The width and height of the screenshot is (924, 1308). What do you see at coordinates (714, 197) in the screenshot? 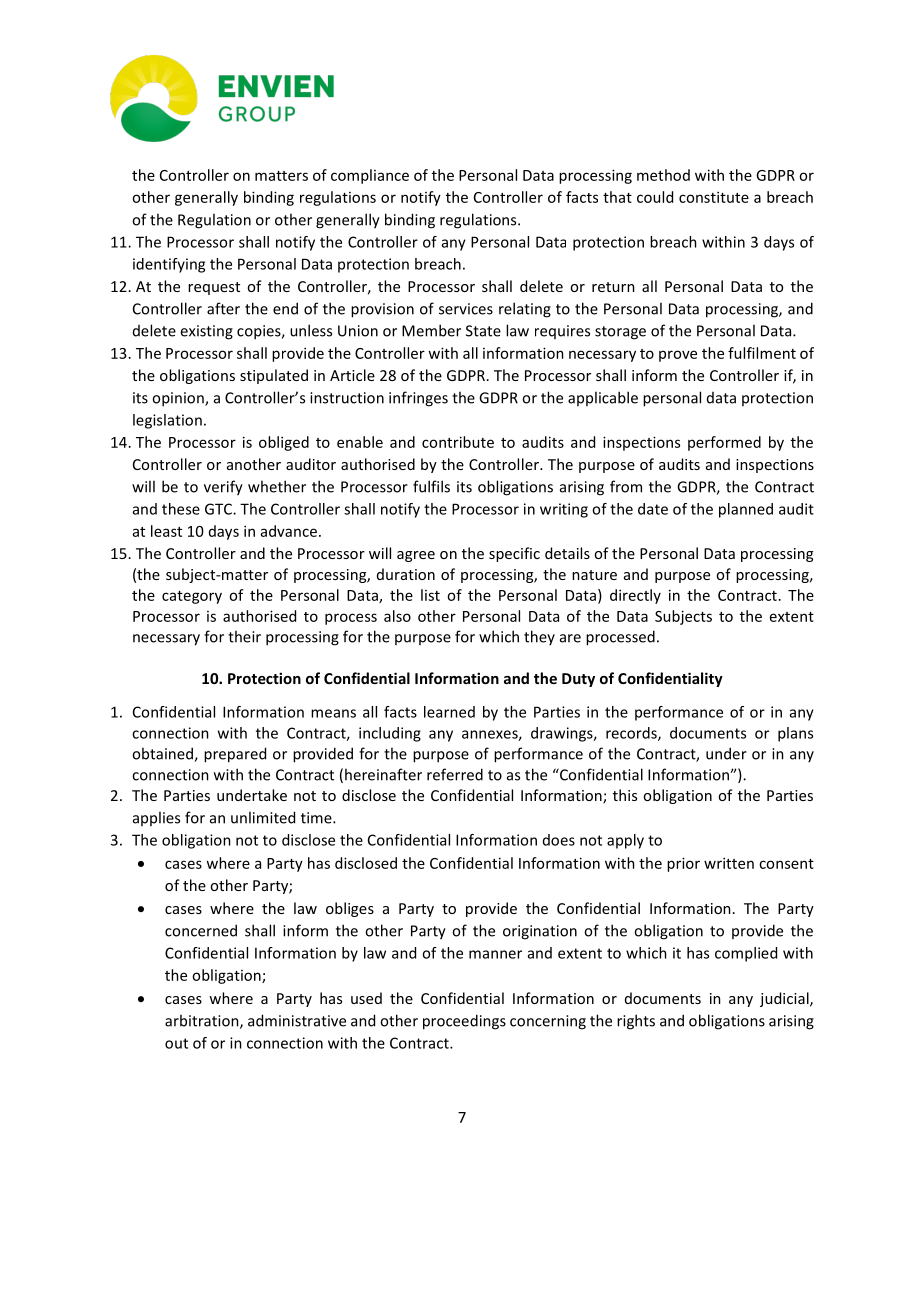
I see `constitute` at bounding box center [714, 197].
